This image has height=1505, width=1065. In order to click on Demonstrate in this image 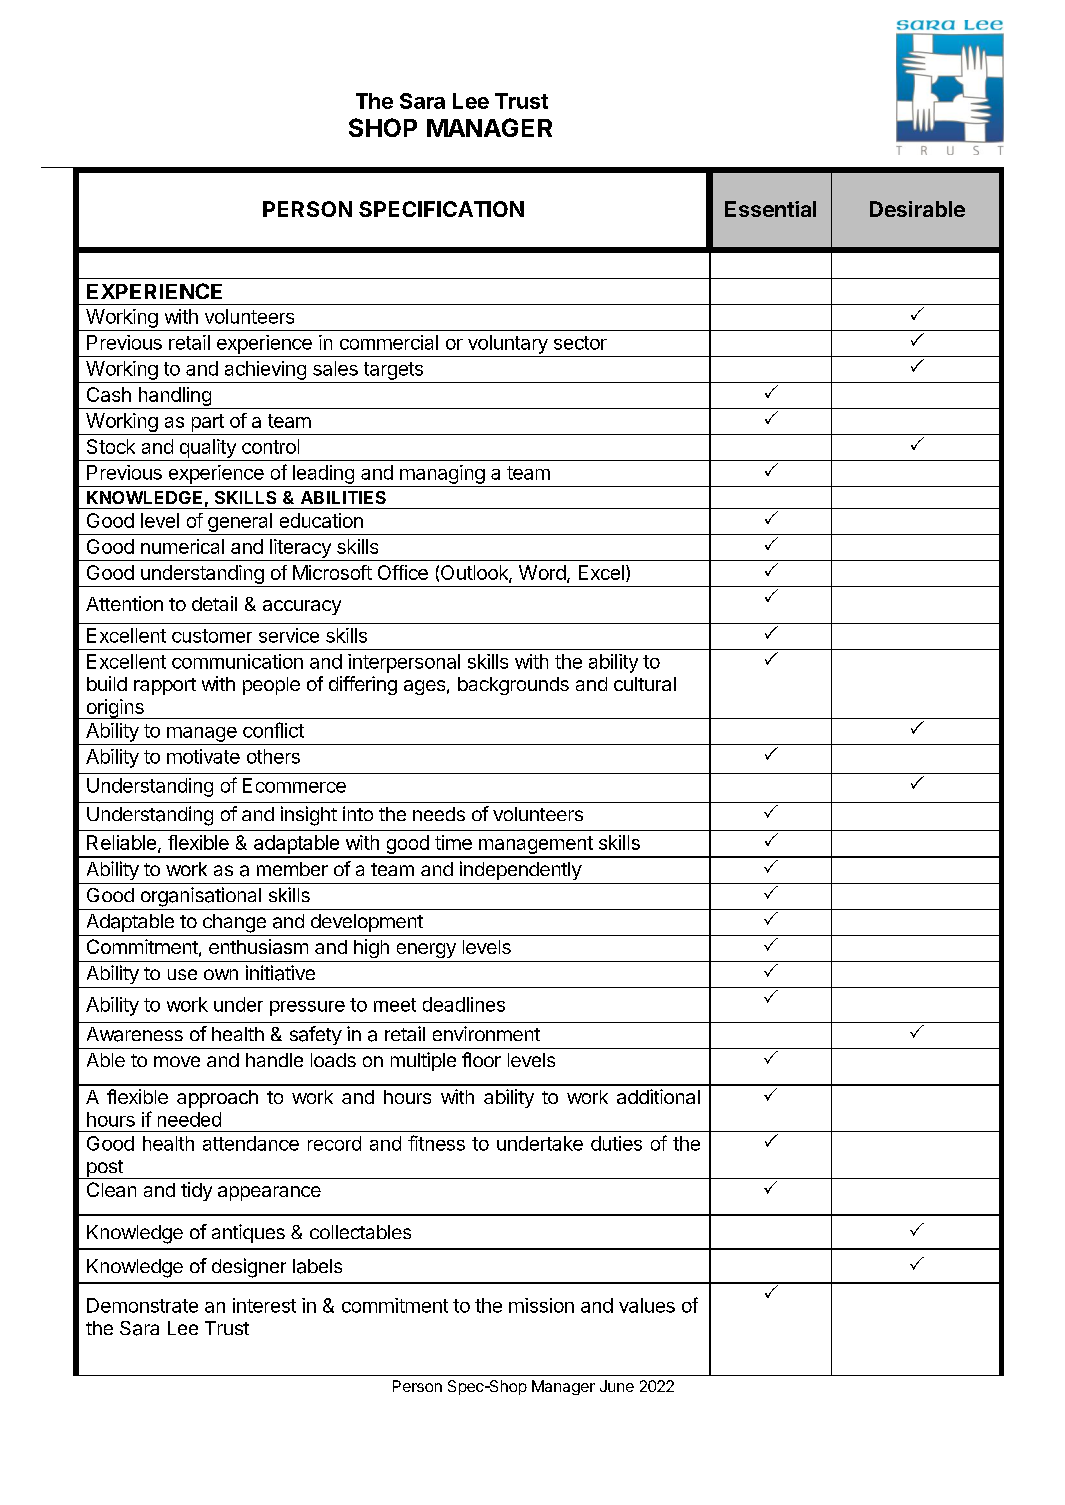, I will do `click(142, 1305)`.
